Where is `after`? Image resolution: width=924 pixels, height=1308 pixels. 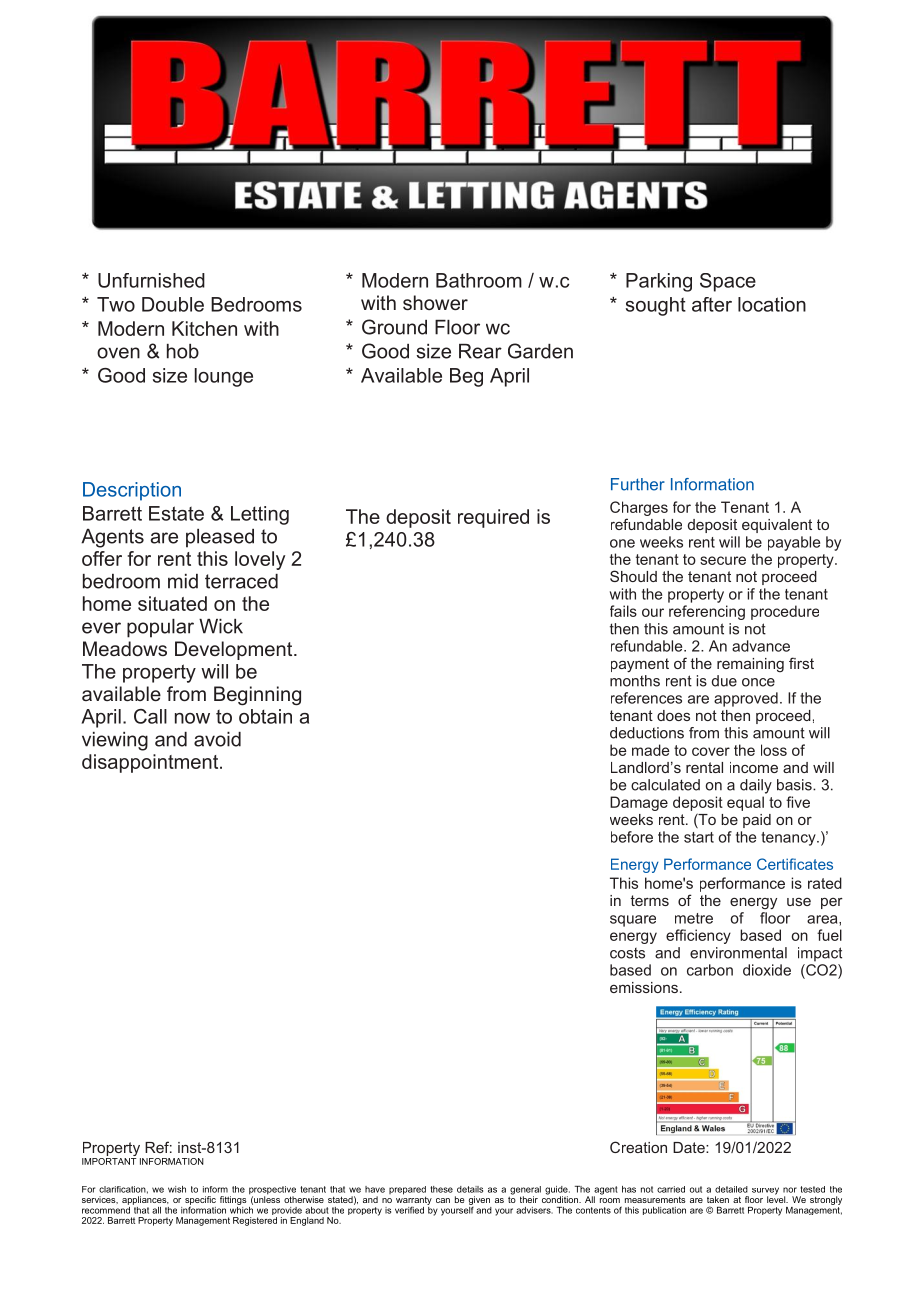 after is located at coordinates (712, 304).
